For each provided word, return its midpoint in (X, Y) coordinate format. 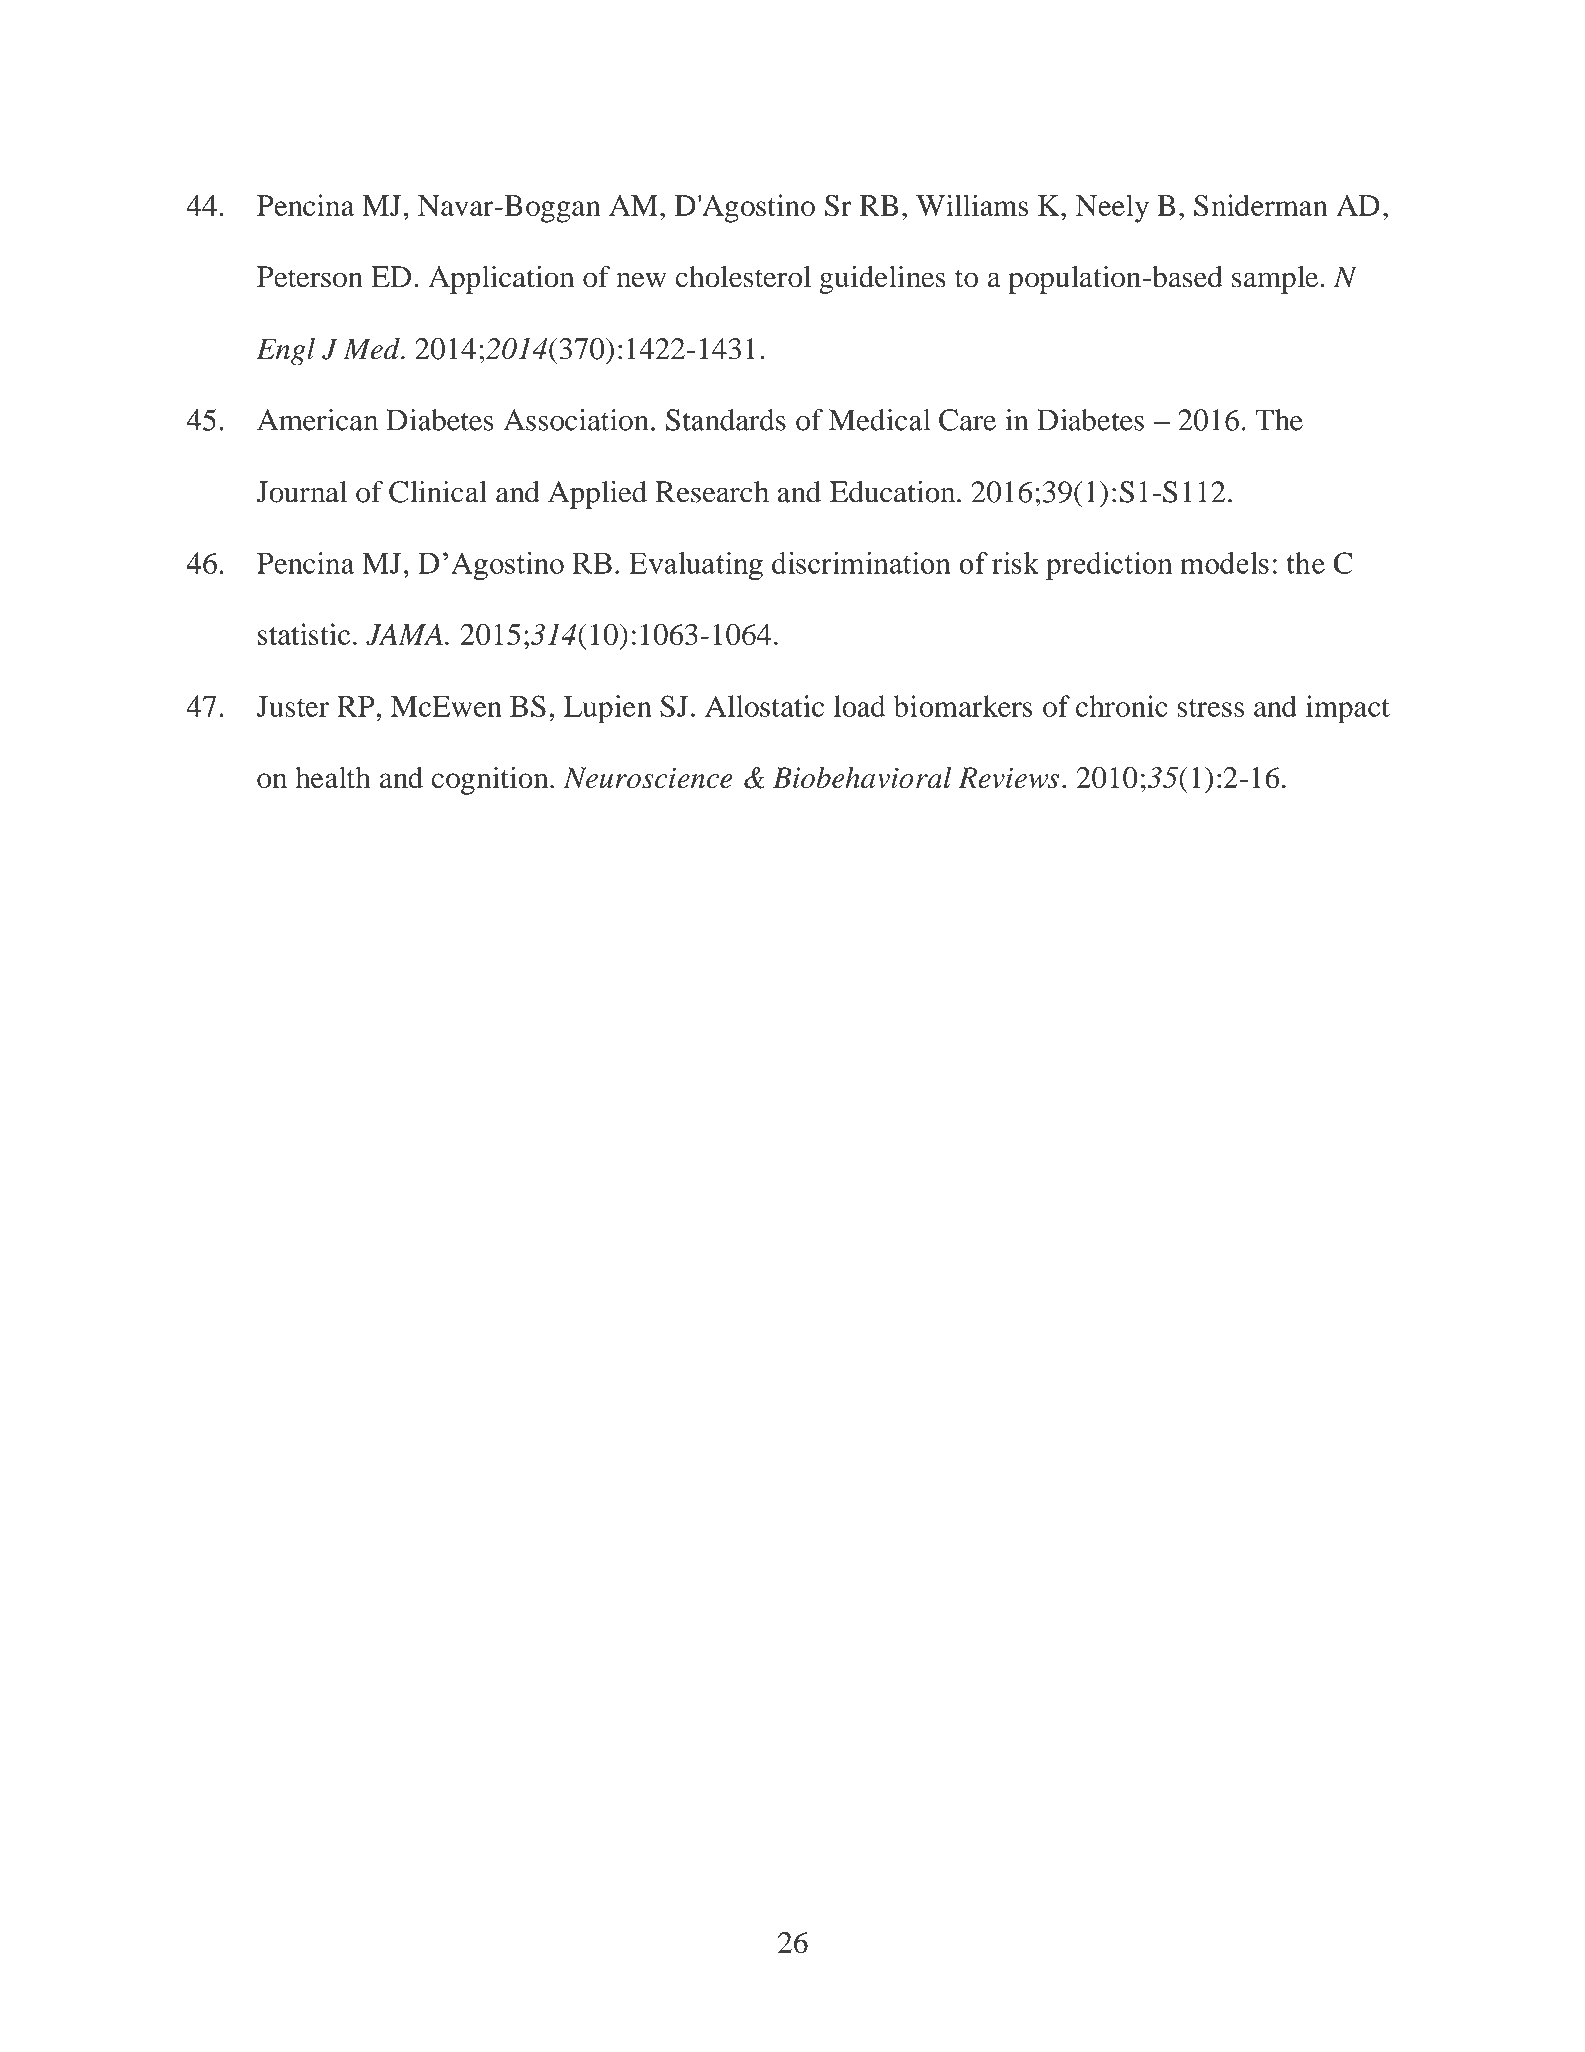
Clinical (438, 492)
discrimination (861, 563)
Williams (972, 205)
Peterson (310, 277)
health (333, 778)
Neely (1112, 208)
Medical (880, 420)
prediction (1109, 566)
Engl (285, 352)
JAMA (404, 635)
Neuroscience (648, 778)
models (1224, 563)
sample (1276, 280)
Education (894, 492)
